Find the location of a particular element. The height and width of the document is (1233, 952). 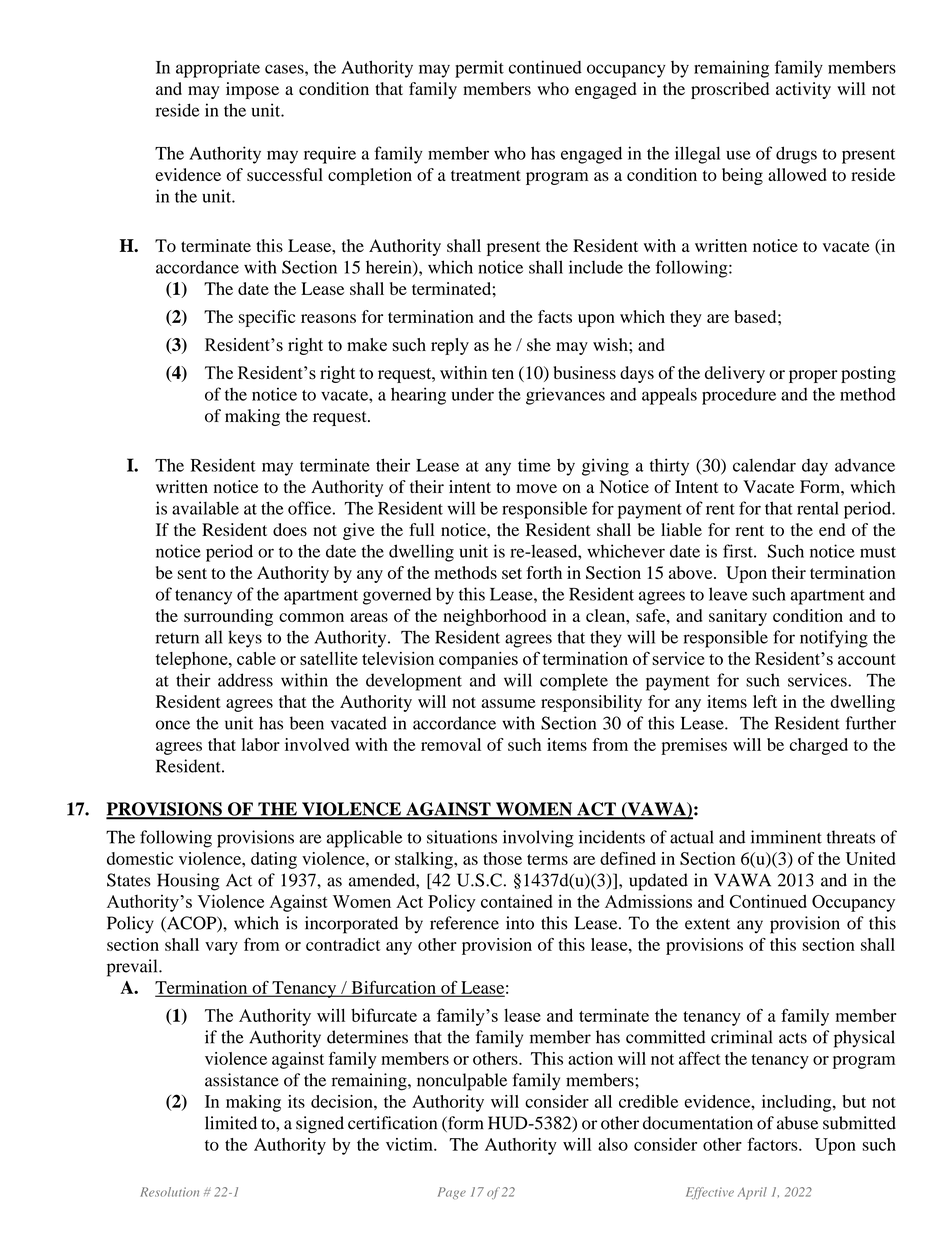

vary is located at coordinates (221, 948).
